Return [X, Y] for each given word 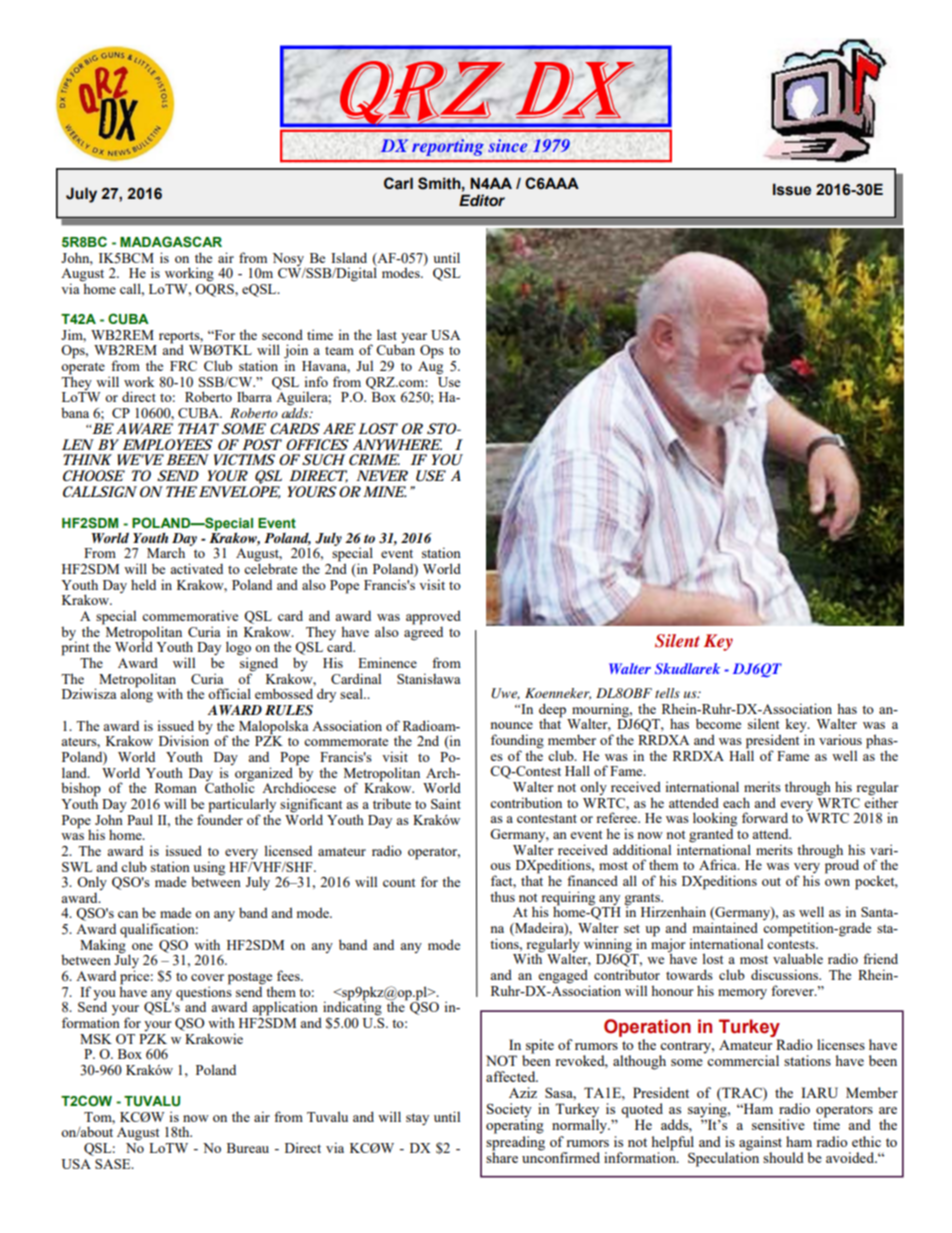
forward [765, 817]
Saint [446, 803]
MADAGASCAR [171, 242]
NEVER [382, 475]
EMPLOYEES [167, 444]
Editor [482, 200]
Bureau [248, 1148]
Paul [140, 819]
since [507, 145]
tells [667, 693]
